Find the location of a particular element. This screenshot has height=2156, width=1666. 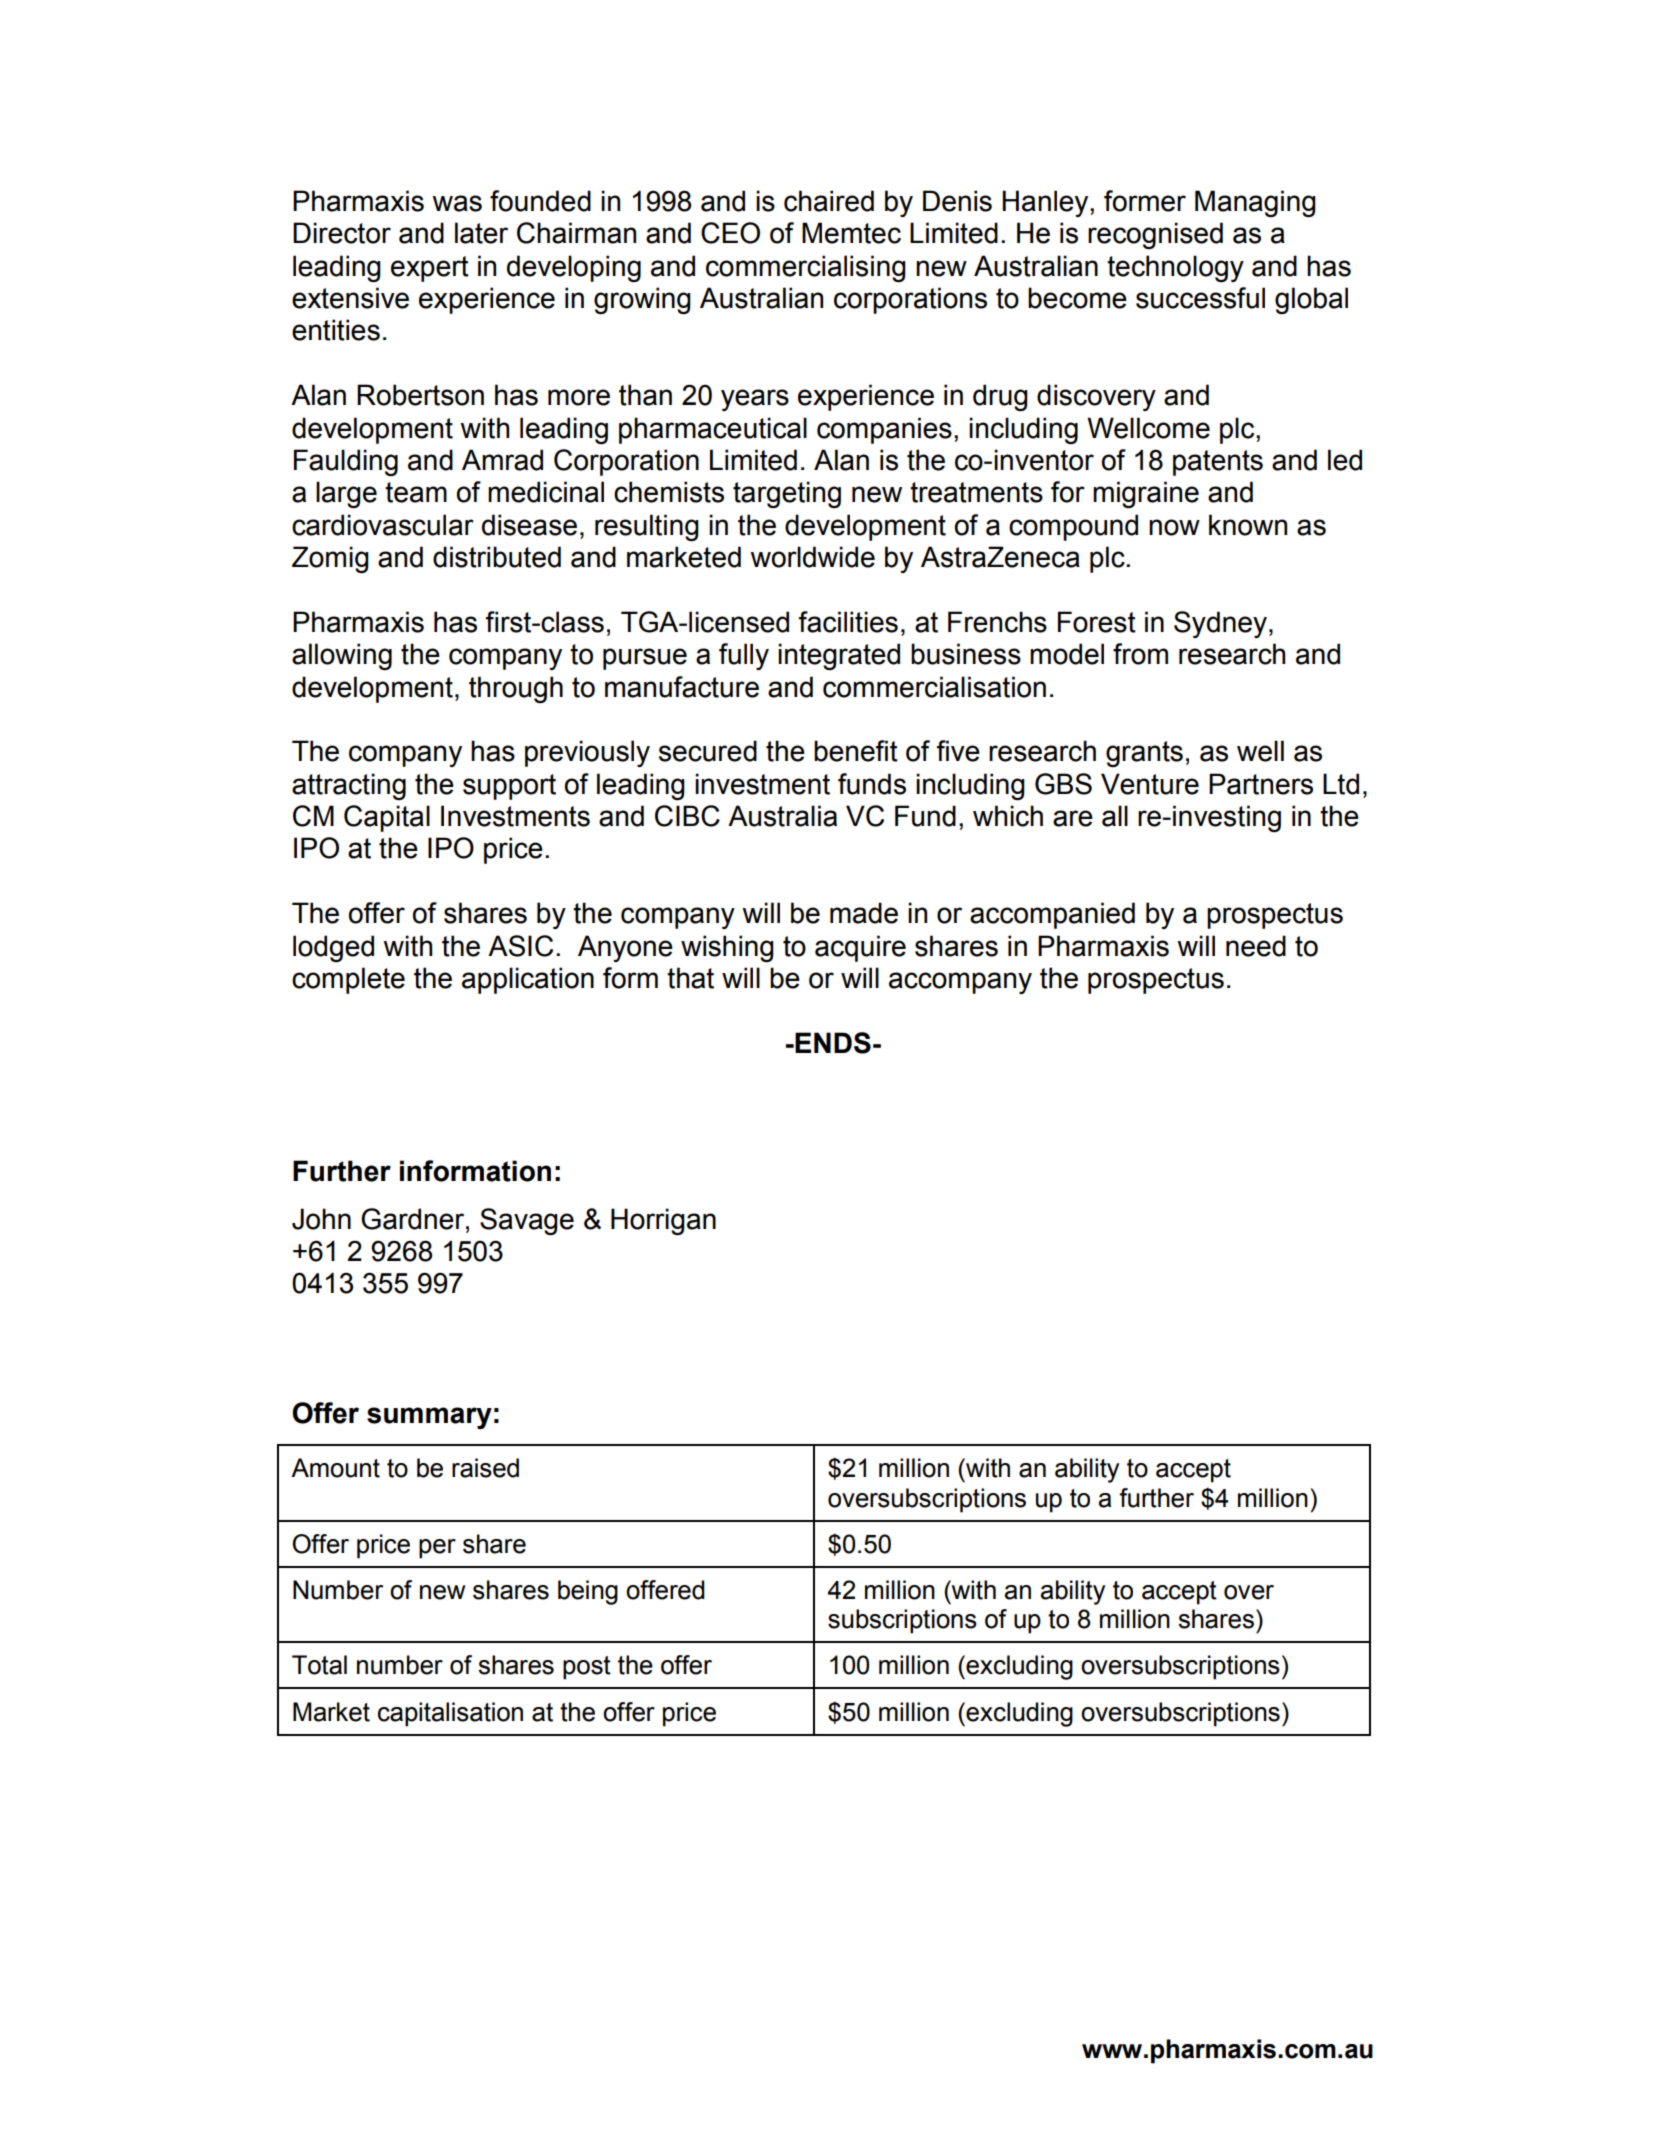

technology is located at coordinates (1175, 268).
